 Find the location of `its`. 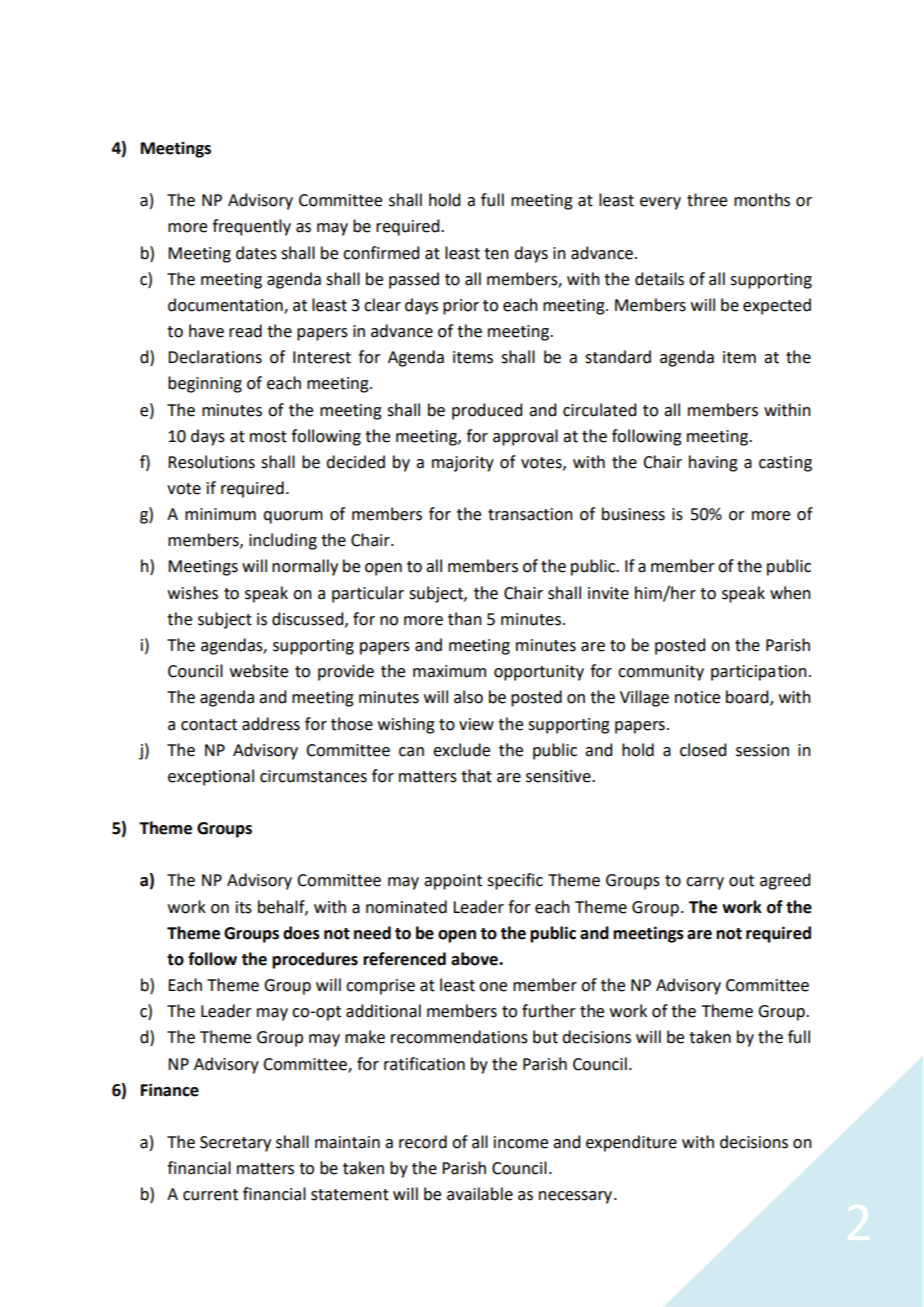

its is located at coordinates (244, 907).
